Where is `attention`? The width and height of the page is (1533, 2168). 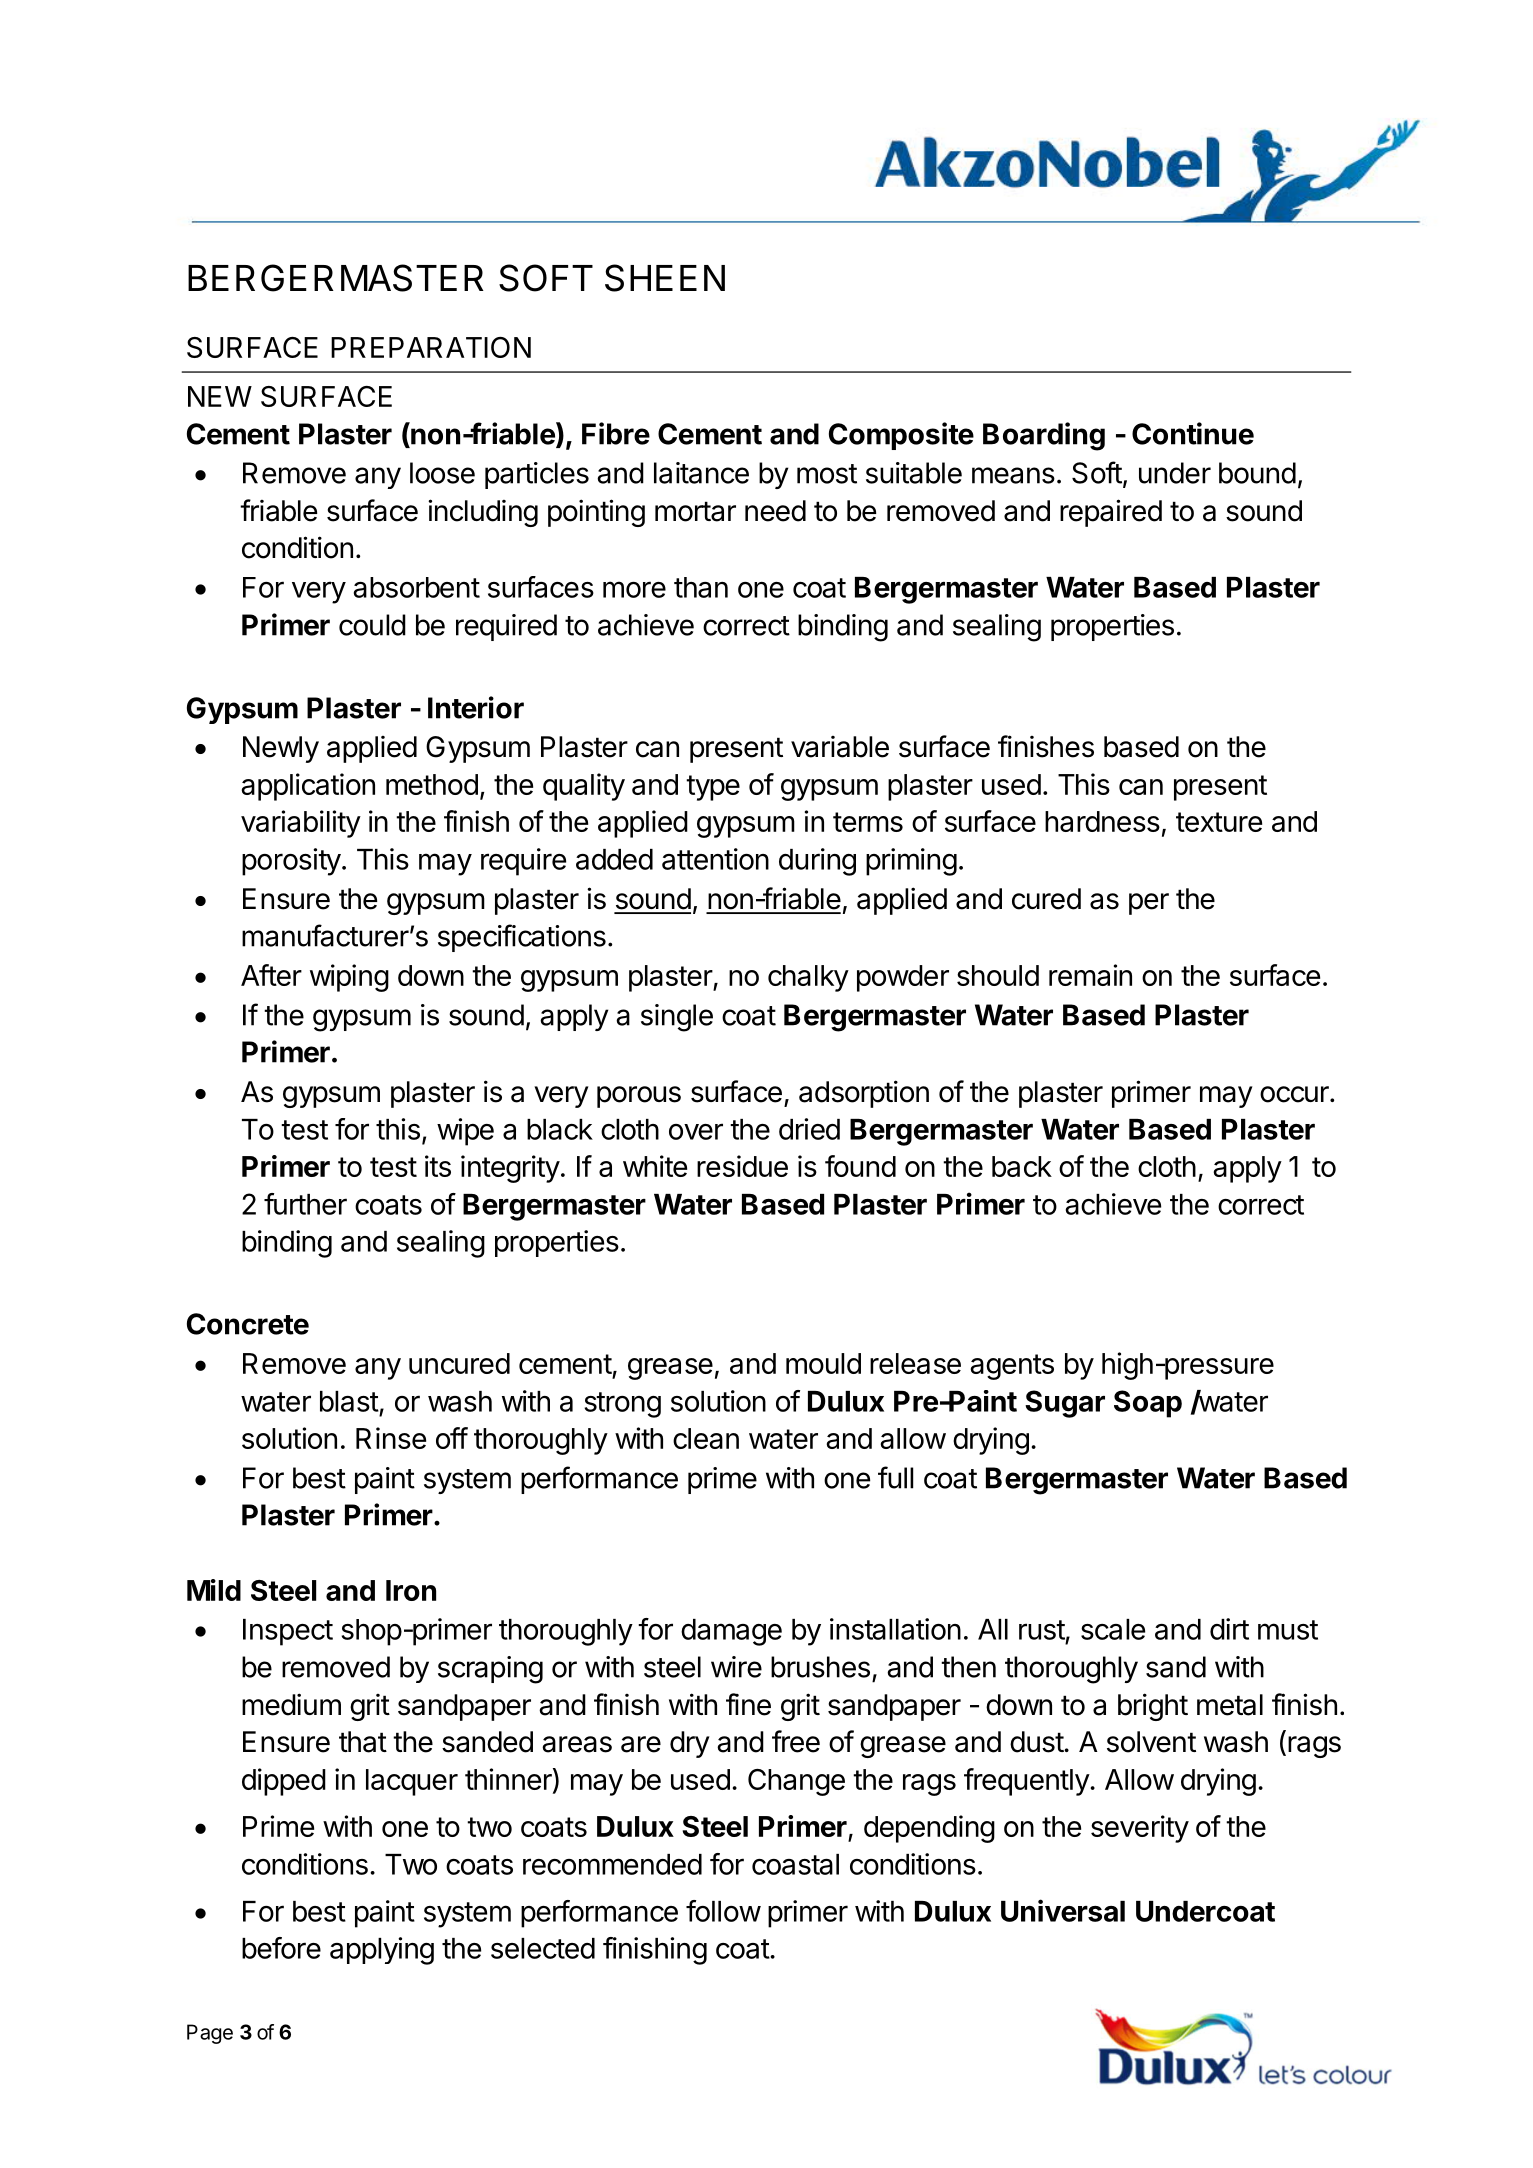
attention is located at coordinates (715, 859).
